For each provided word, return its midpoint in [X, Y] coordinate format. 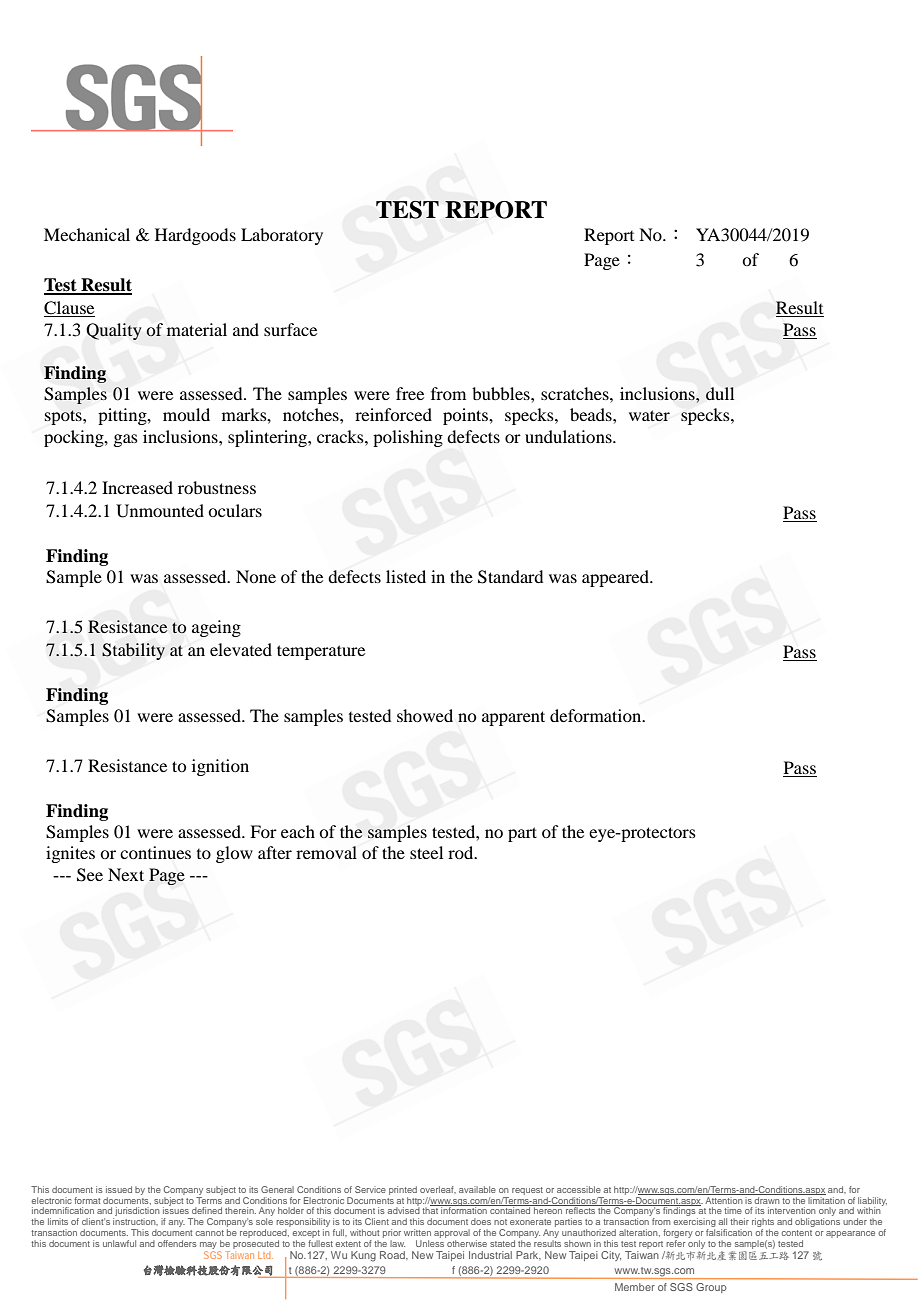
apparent [513, 718]
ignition [220, 767]
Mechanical [87, 234]
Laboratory [282, 236]
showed [425, 715]
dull [720, 393]
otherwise [467, 1243]
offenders [177, 1243]
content [796, 1233]
